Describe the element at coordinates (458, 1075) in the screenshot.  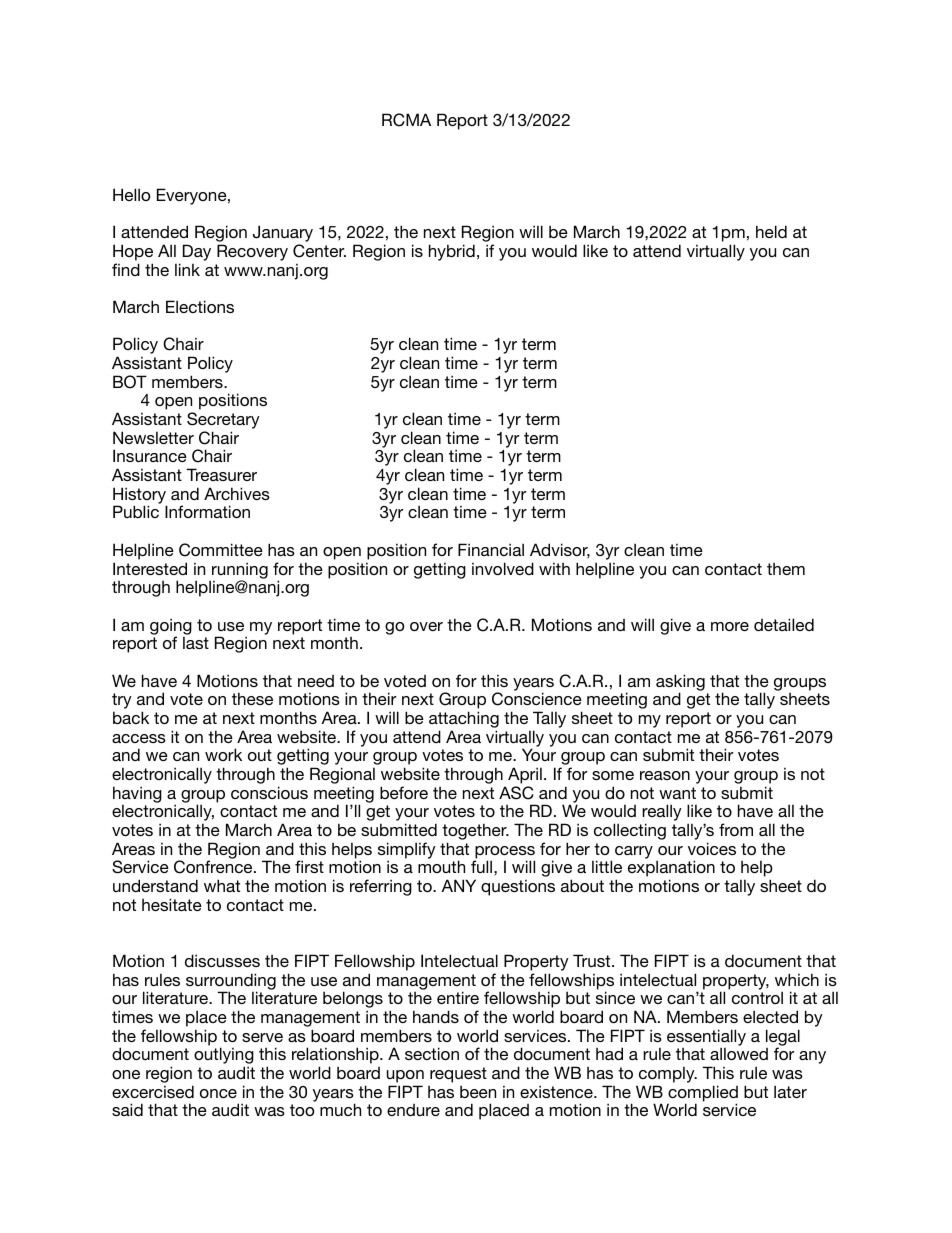
I see `request` at that location.
